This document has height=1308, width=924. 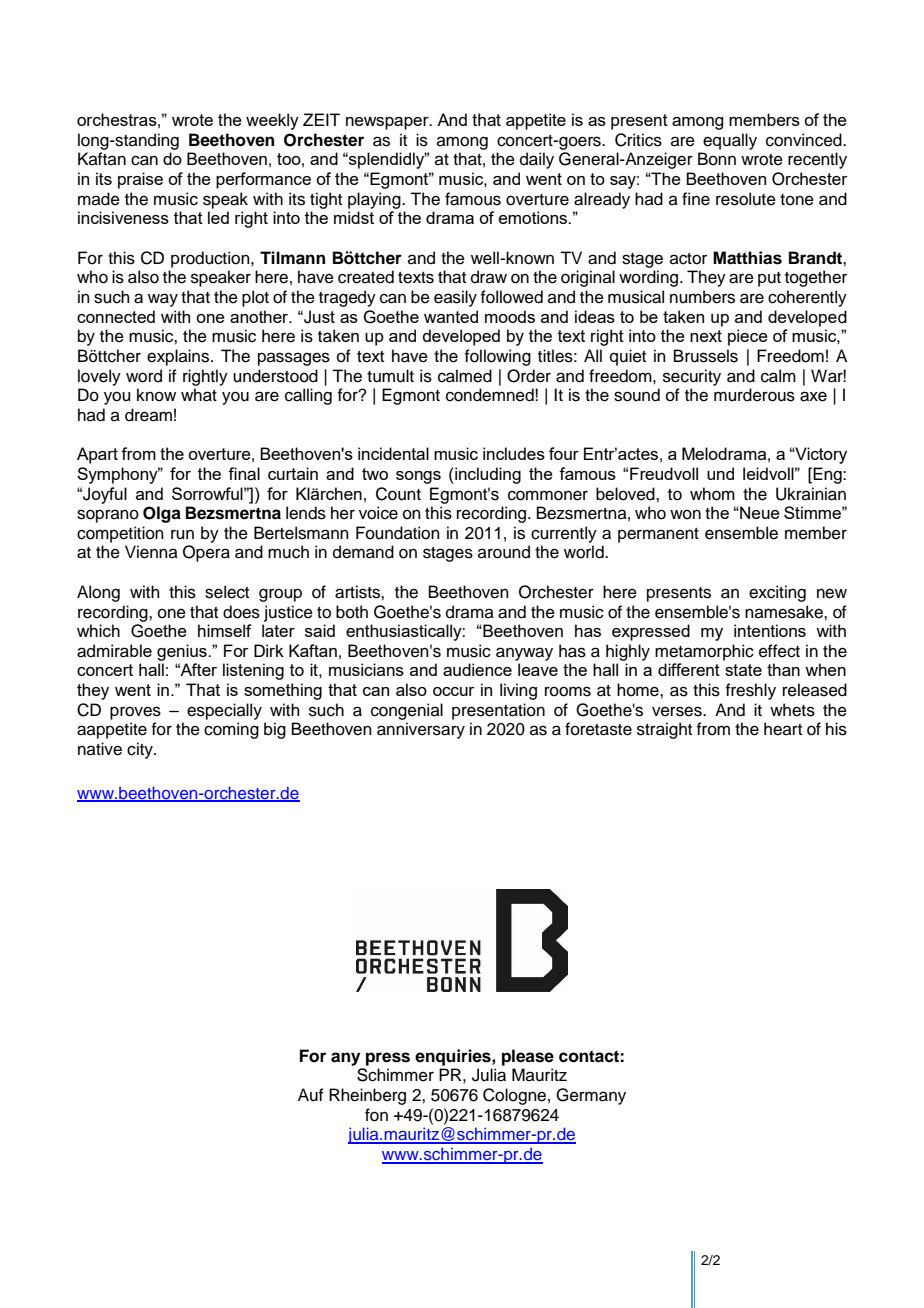 I want to click on daily, so click(x=537, y=160).
